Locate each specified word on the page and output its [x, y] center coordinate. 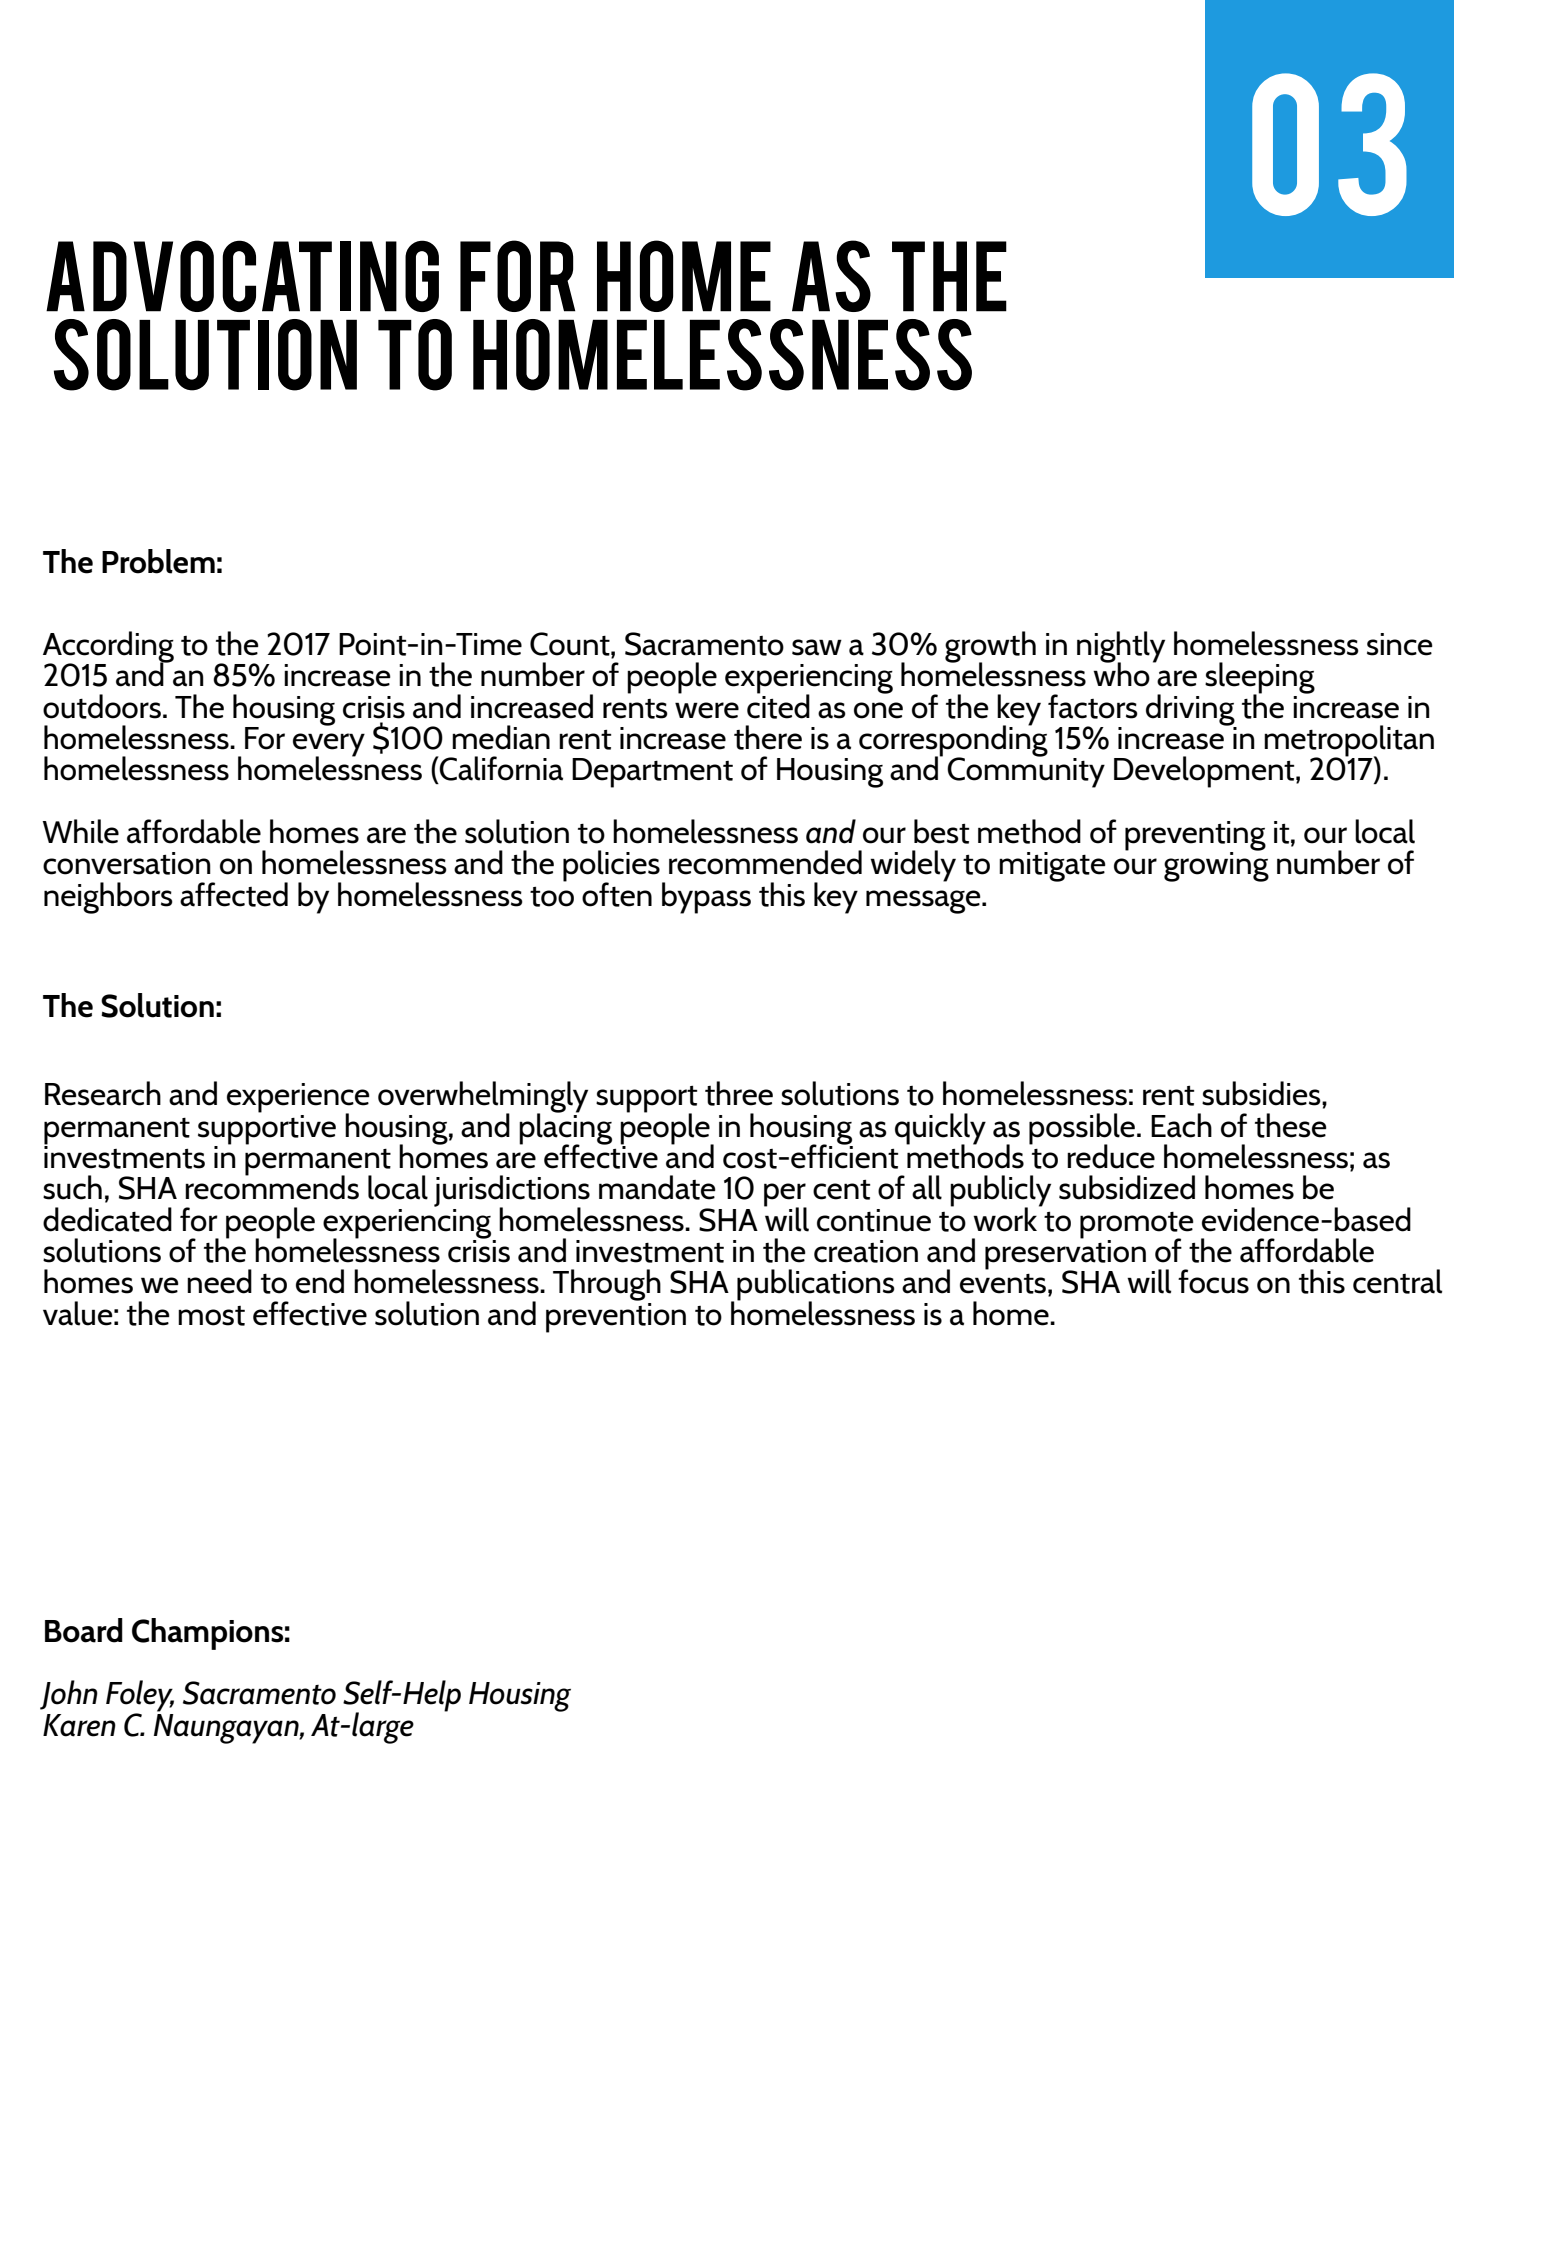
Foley [140, 1697]
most [211, 1316]
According [108, 648]
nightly [1121, 648]
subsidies [1262, 1093]
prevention [616, 1316]
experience [298, 1099]
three [739, 1093]
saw [817, 647]
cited [778, 705]
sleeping [1260, 679]
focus [1213, 1281]
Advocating [242, 276]
